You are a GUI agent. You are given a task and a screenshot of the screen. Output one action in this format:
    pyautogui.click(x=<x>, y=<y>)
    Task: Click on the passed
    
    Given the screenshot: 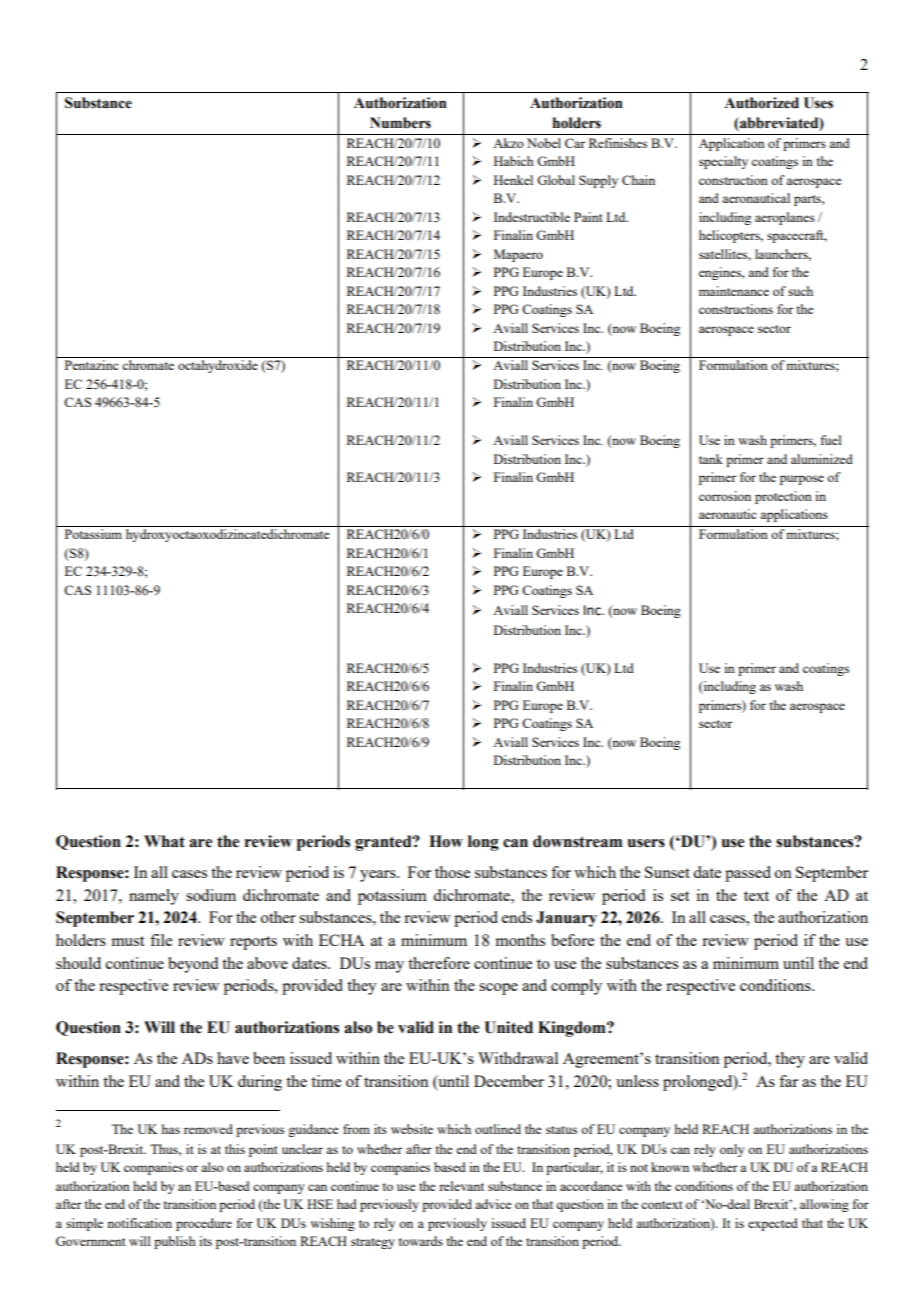 What is the action you would take?
    pyautogui.click(x=748, y=874)
